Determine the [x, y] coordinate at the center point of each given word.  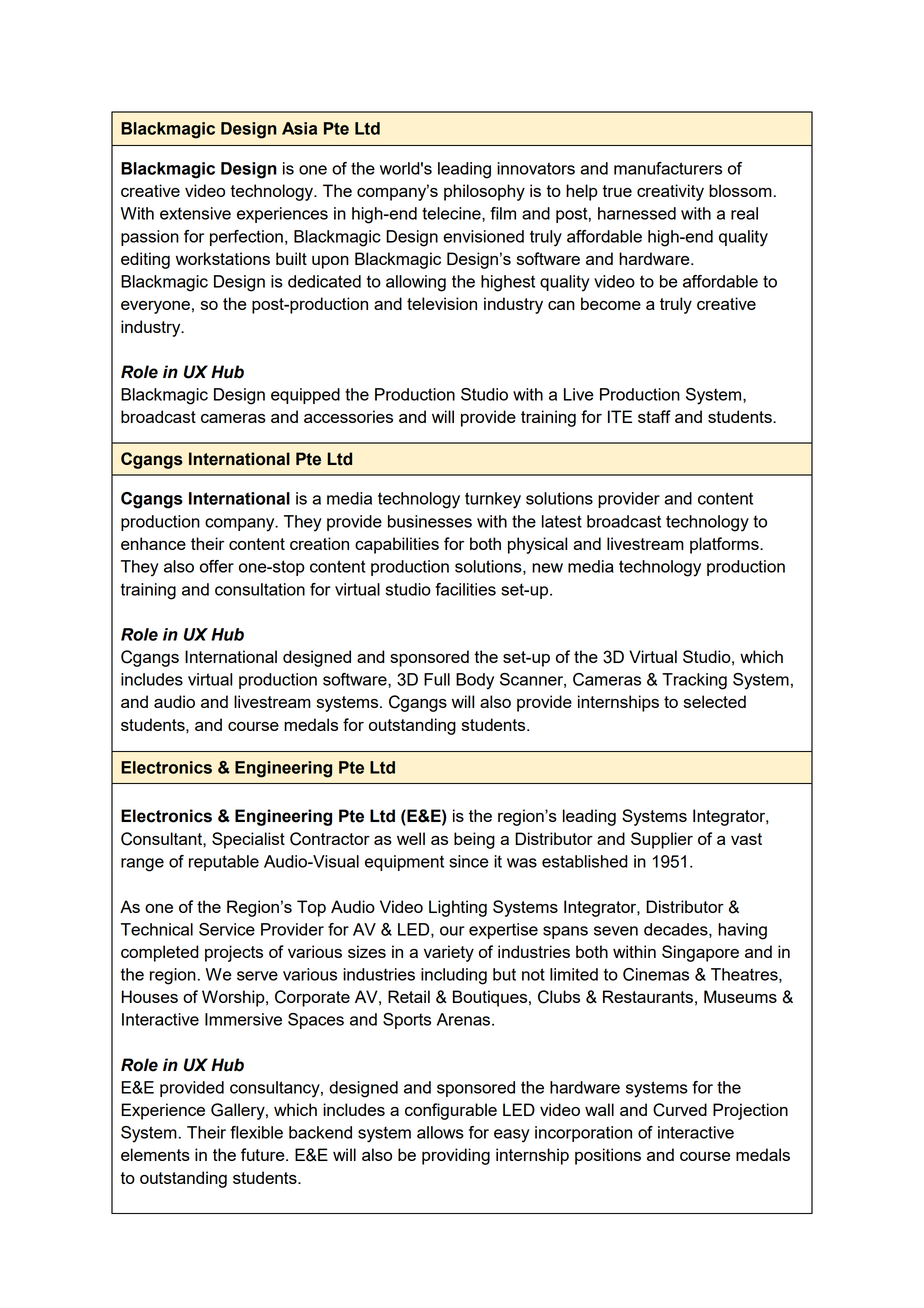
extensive [195, 213]
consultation [260, 589]
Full [437, 679]
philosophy [484, 192]
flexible [256, 1132]
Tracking [694, 681]
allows [440, 1132]
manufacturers [668, 168]
